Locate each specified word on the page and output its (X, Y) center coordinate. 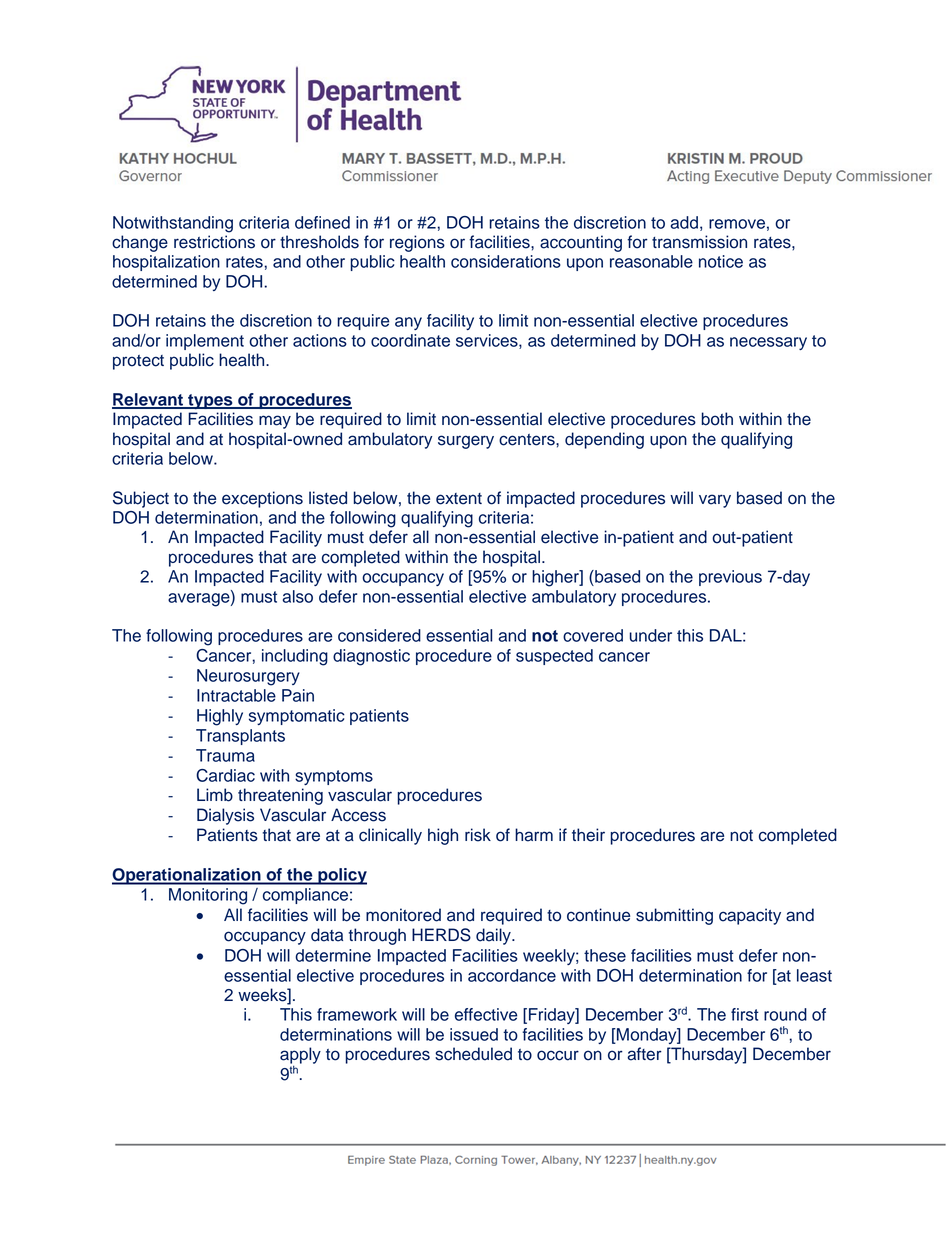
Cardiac (225, 775)
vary (715, 501)
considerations (506, 261)
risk (478, 835)
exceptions (262, 499)
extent (459, 499)
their (588, 835)
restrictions (214, 242)
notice (721, 261)
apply (300, 1056)
